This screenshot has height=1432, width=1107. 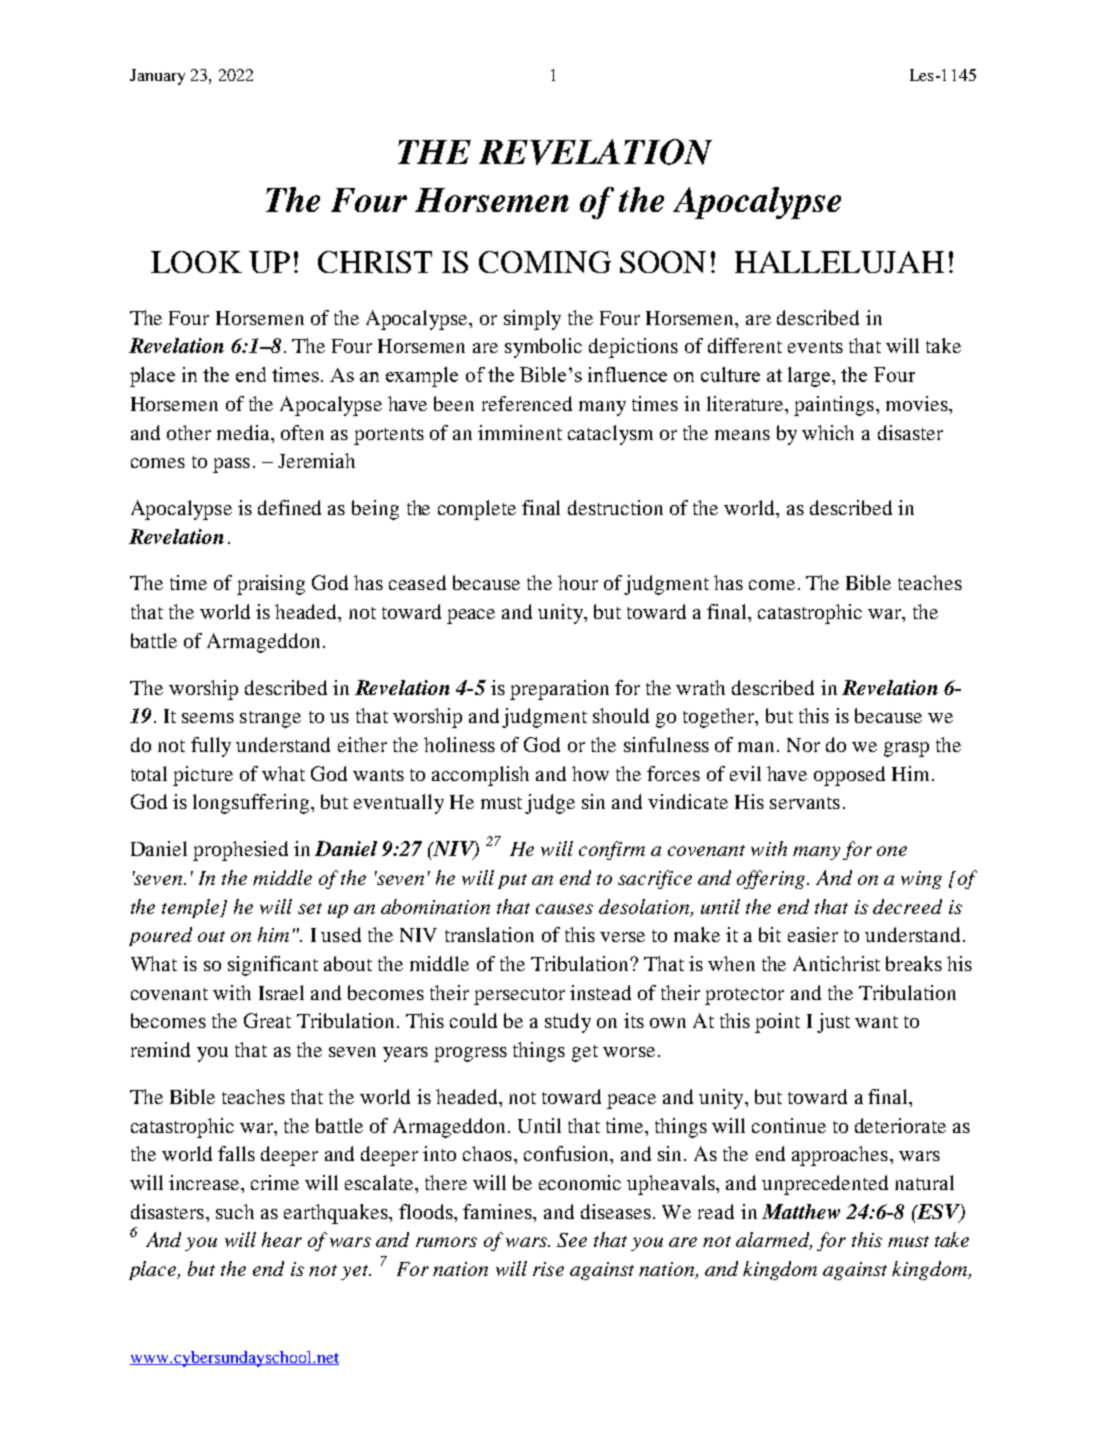 I want to click on complete, so click(x=477, y=510).
